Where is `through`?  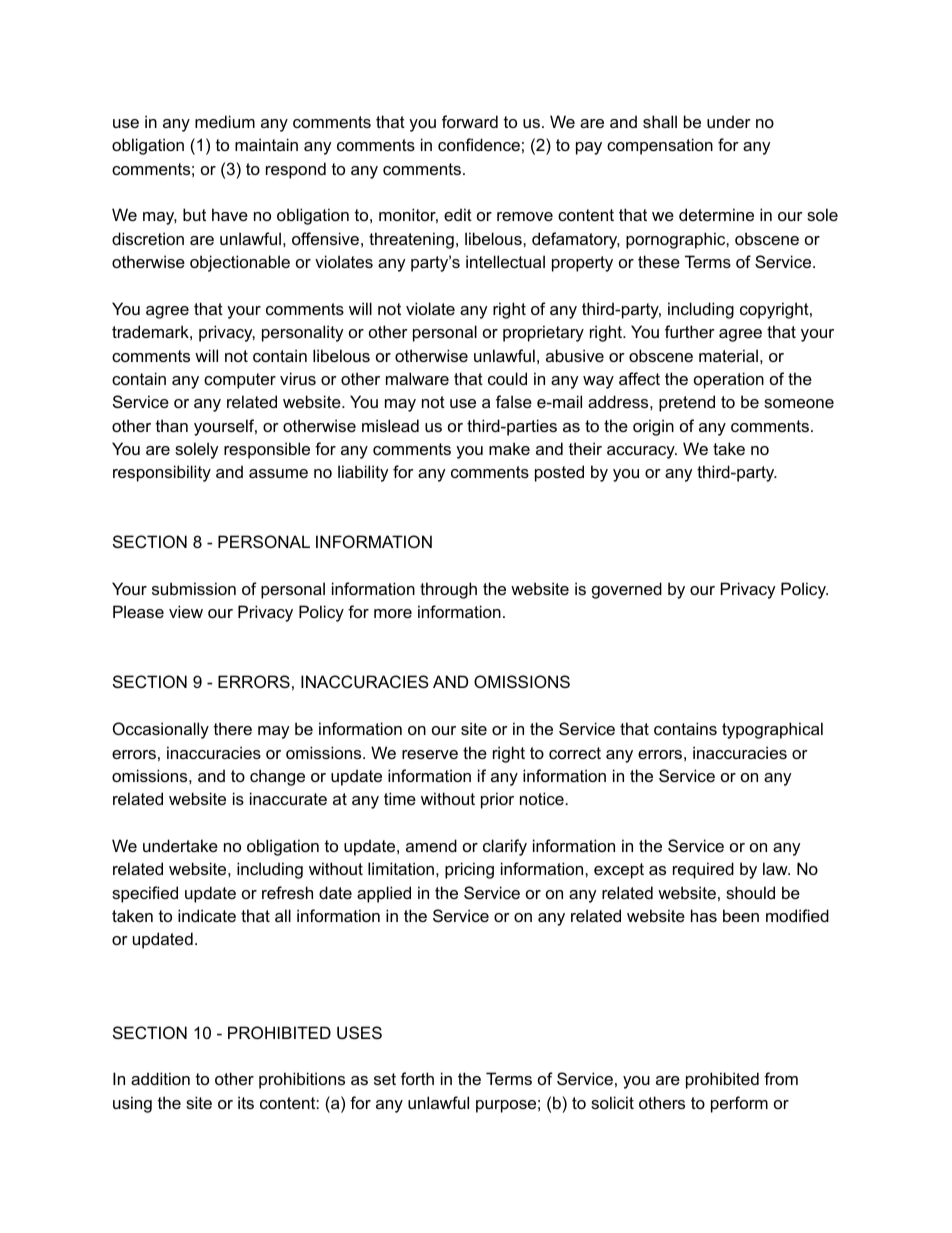
through is located at coordinates (448, 590).
